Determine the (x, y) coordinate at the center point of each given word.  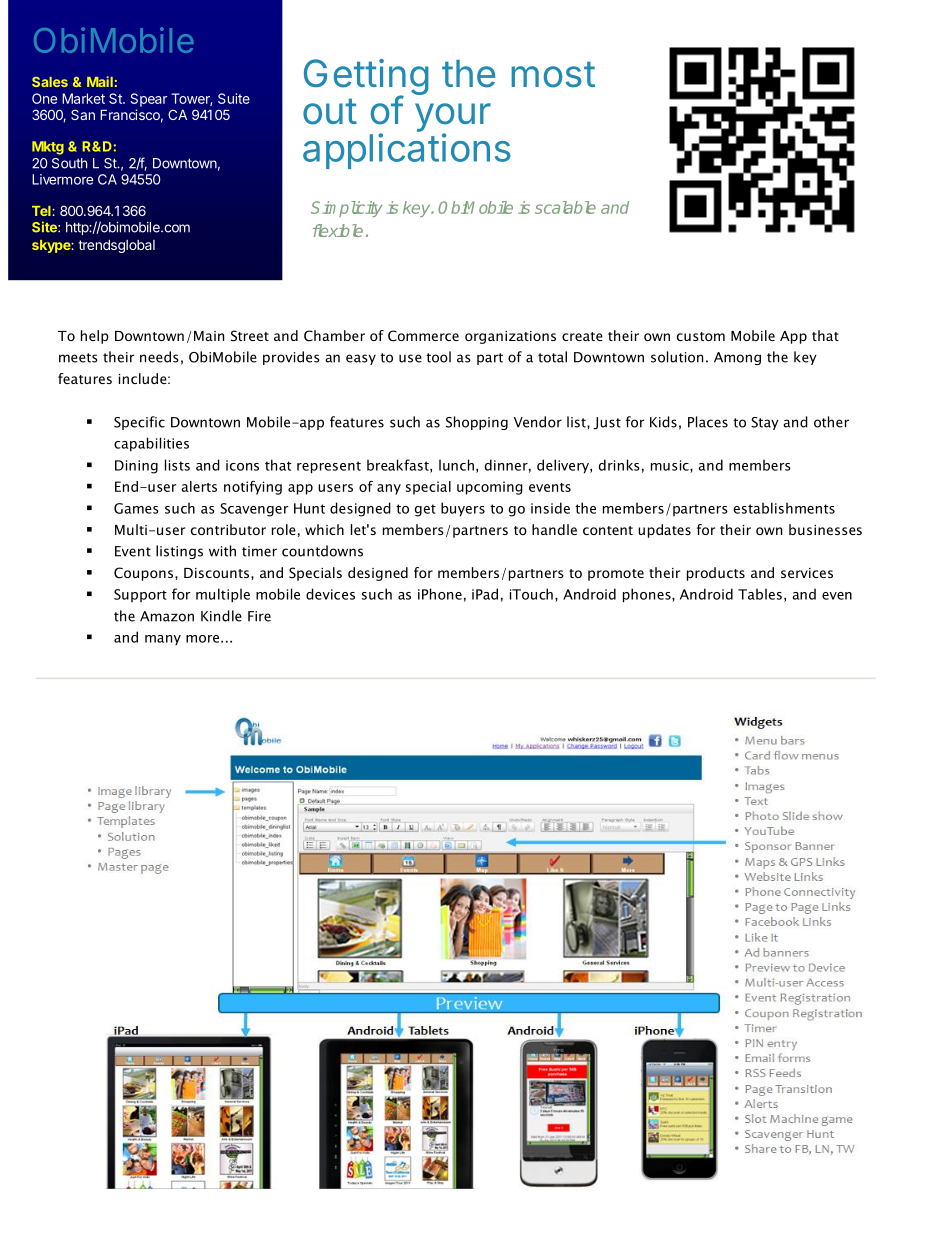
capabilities (151, 444)
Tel (42, 211)
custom (701, 336)
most (553, 74)
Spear (148, 100)
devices (330, 594)
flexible (338, 230)
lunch (456, 465)
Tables (760, 594)
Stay (765, 423)
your (453, 118)
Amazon (167, 616)
